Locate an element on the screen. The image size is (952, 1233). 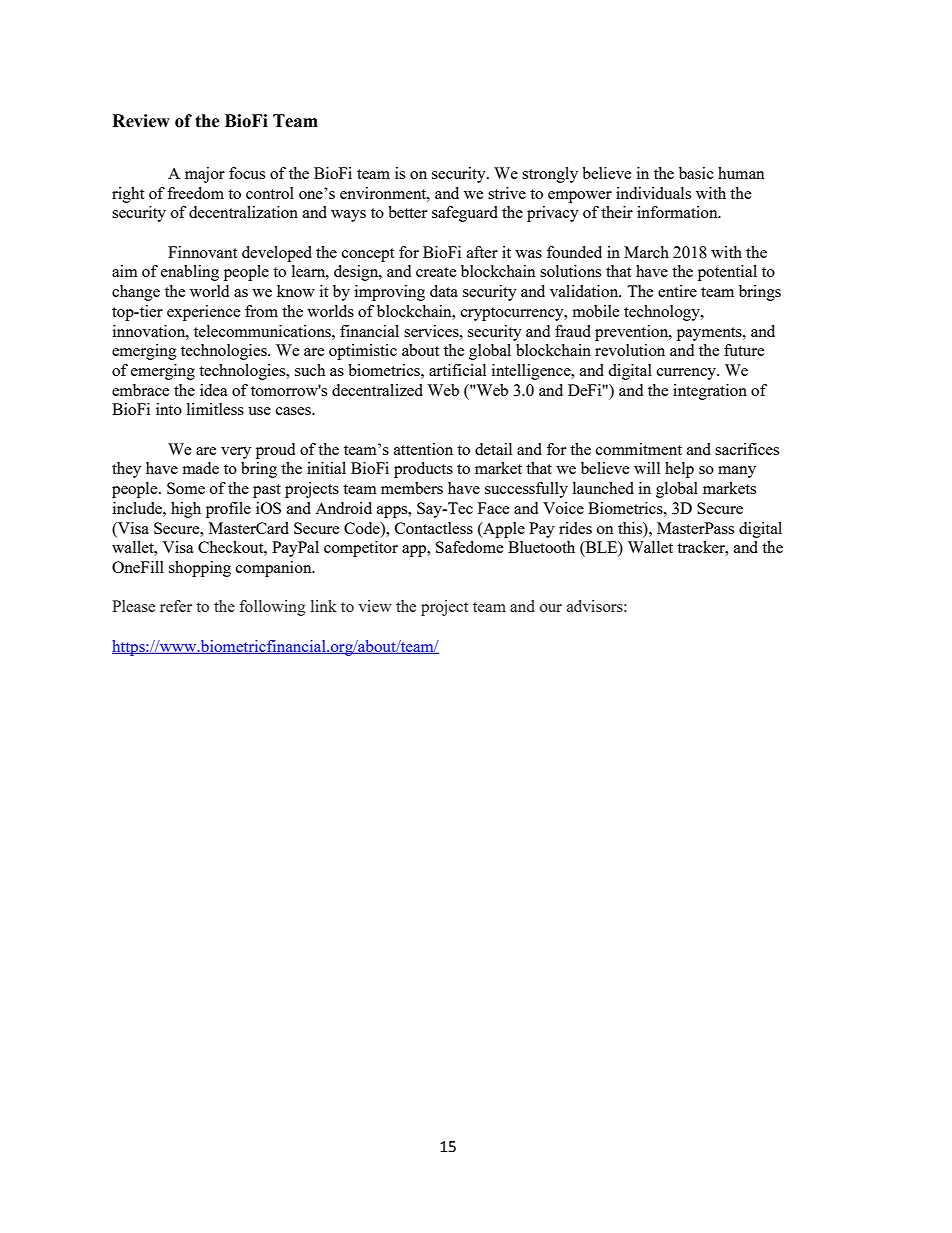
attention is located at coordinates (423, 449).
